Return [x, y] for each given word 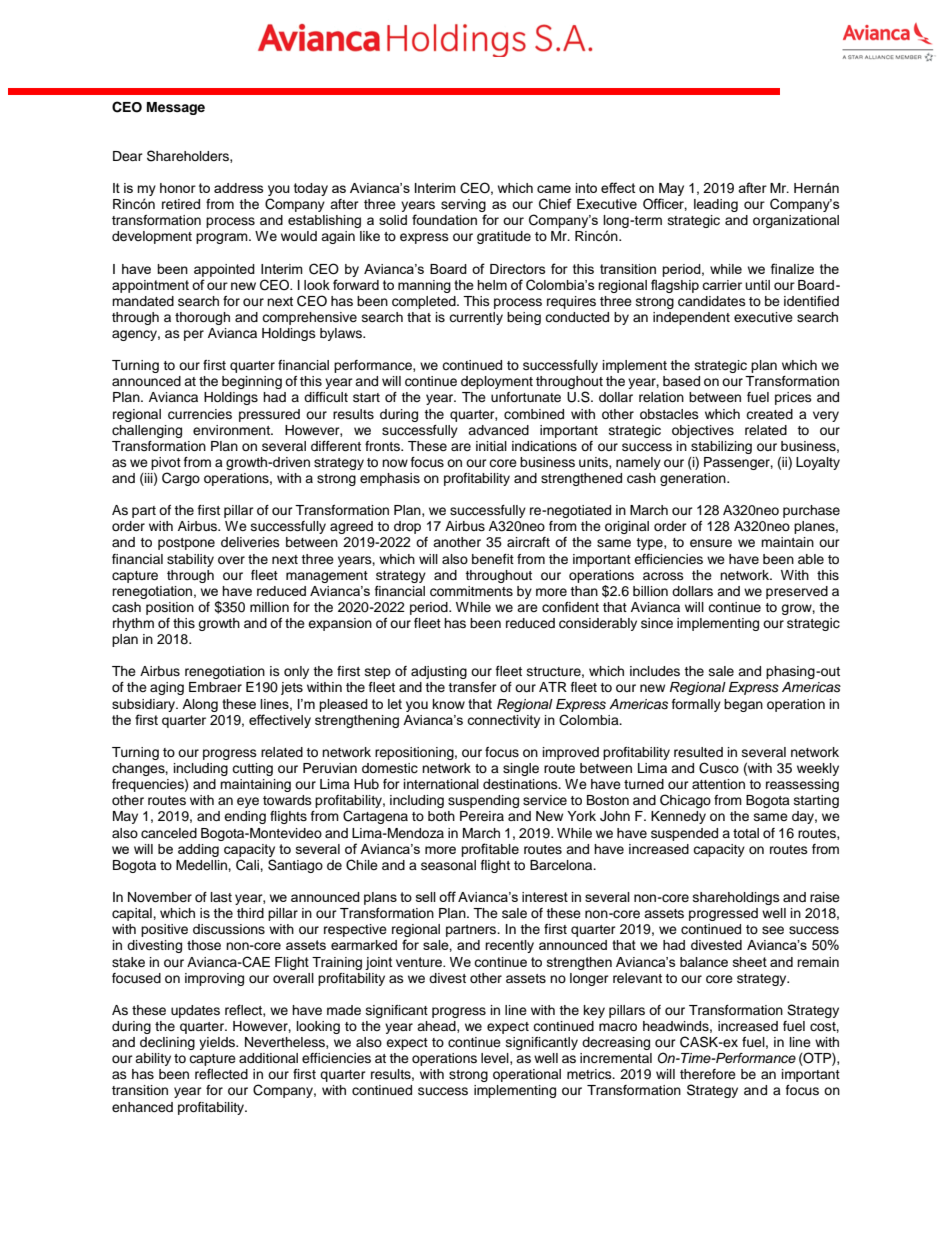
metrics [590, 1074]
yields [218, 1043]
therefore [708, 1074]
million [269, 607]
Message [176, 108]
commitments [471, 591]
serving [463, 207]
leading [716, 205]
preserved [797, 592]
